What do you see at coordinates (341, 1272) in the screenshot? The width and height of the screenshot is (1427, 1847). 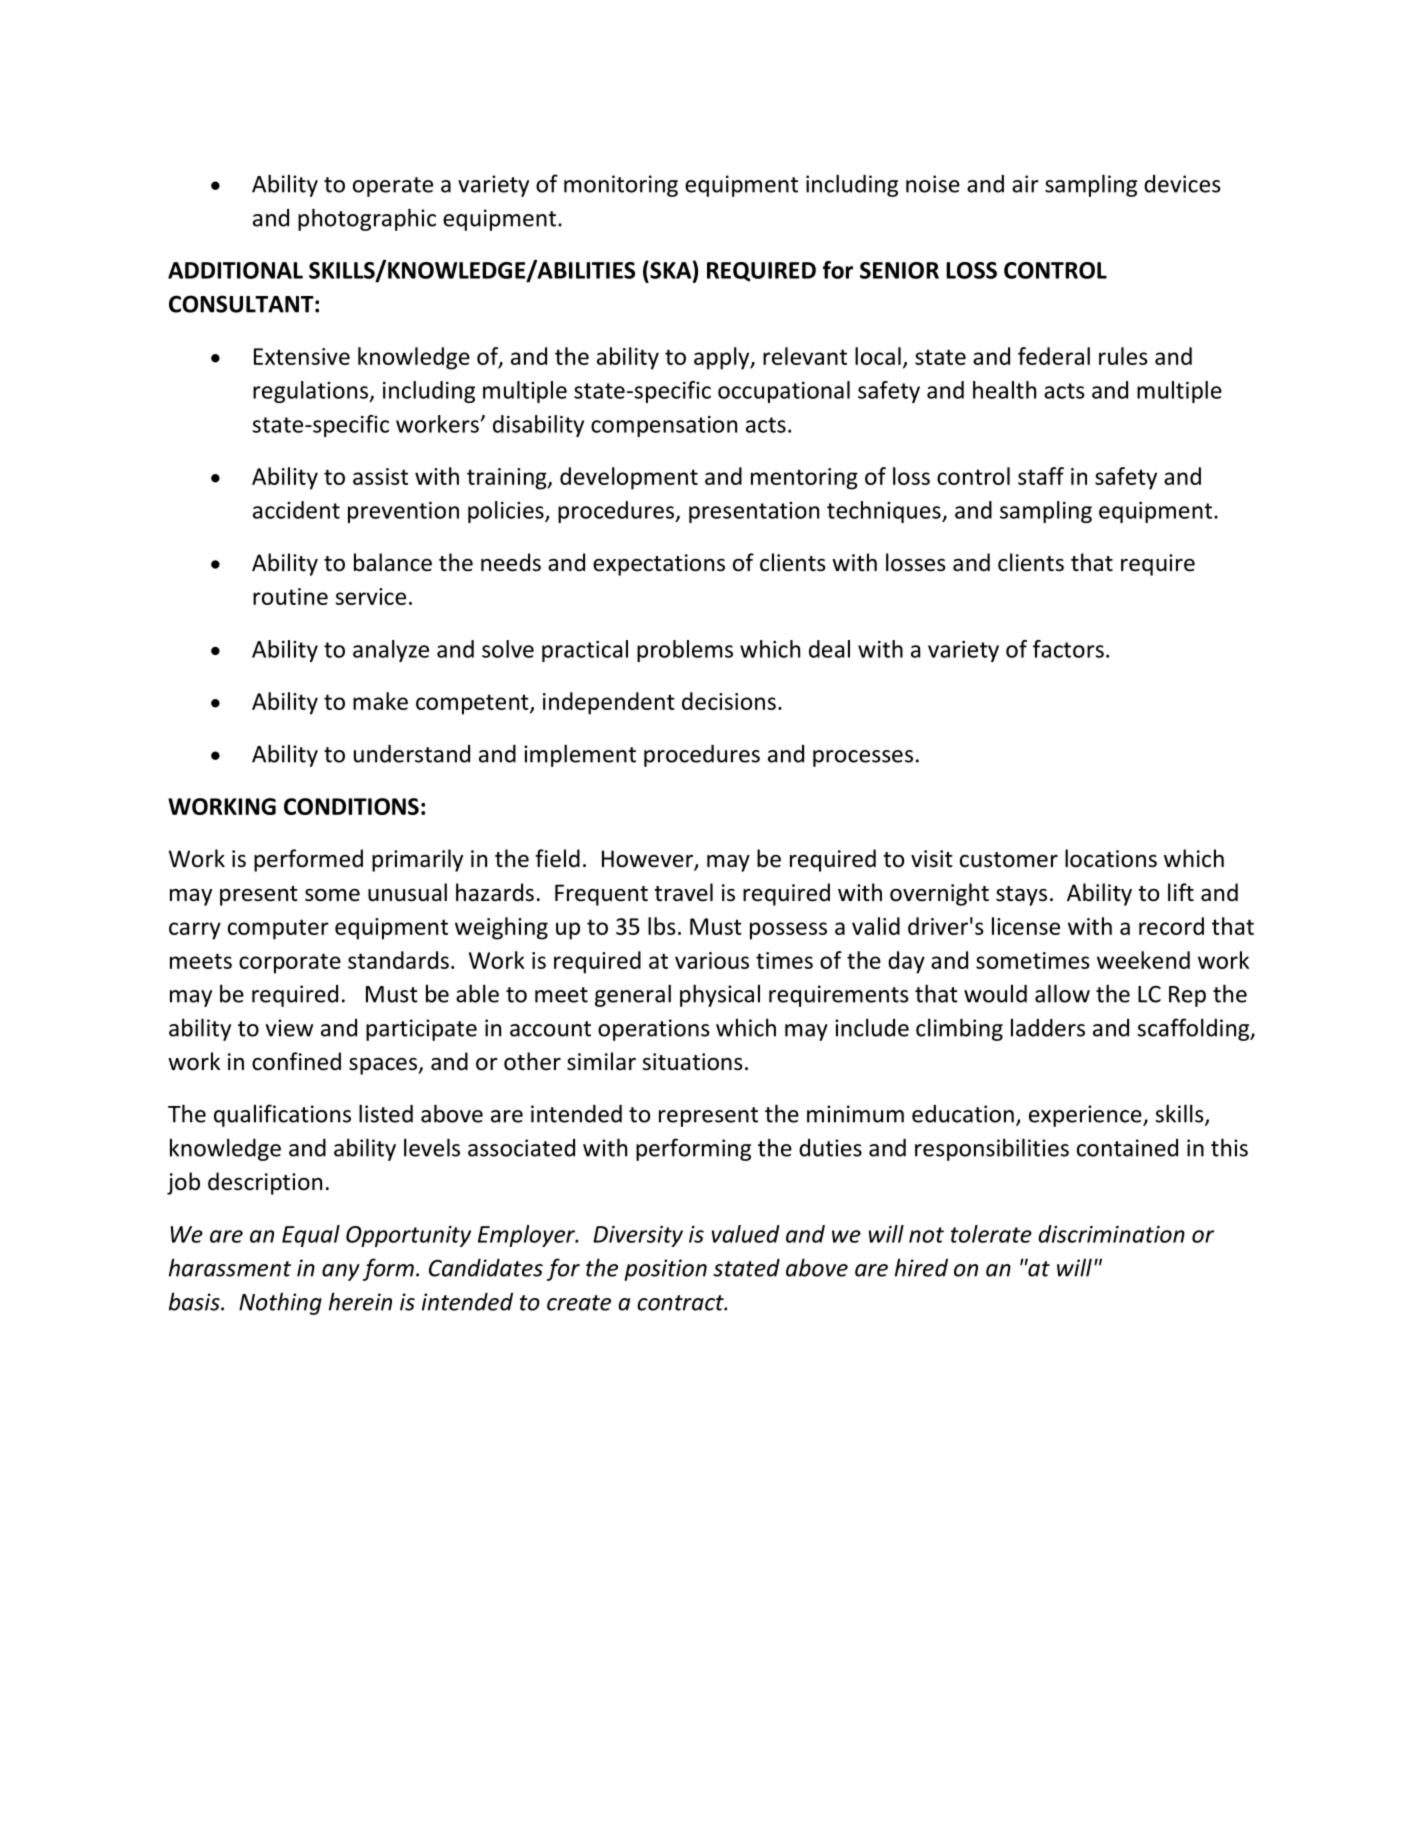 I see `any` at bounding box center [341, 1272].
